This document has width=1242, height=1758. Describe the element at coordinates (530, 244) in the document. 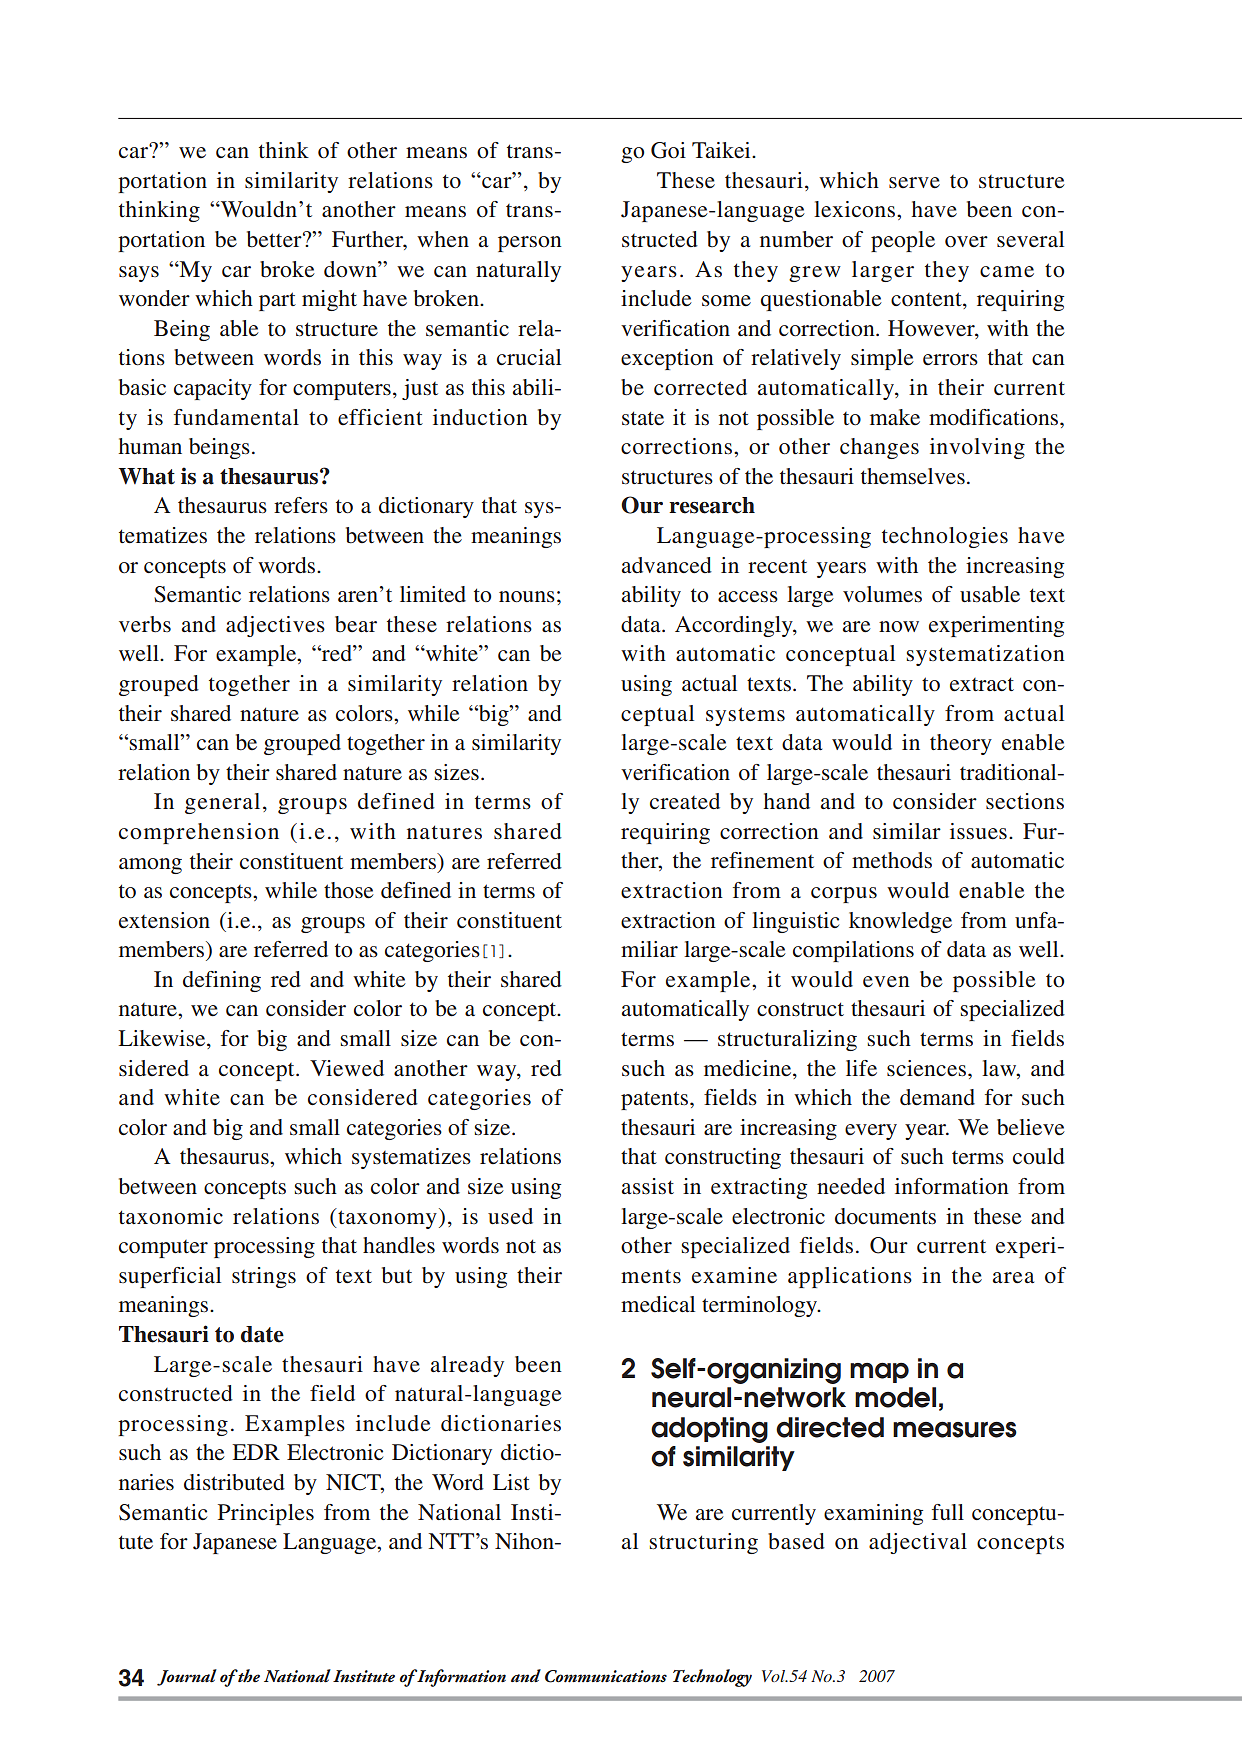

I see `person` at that location.
